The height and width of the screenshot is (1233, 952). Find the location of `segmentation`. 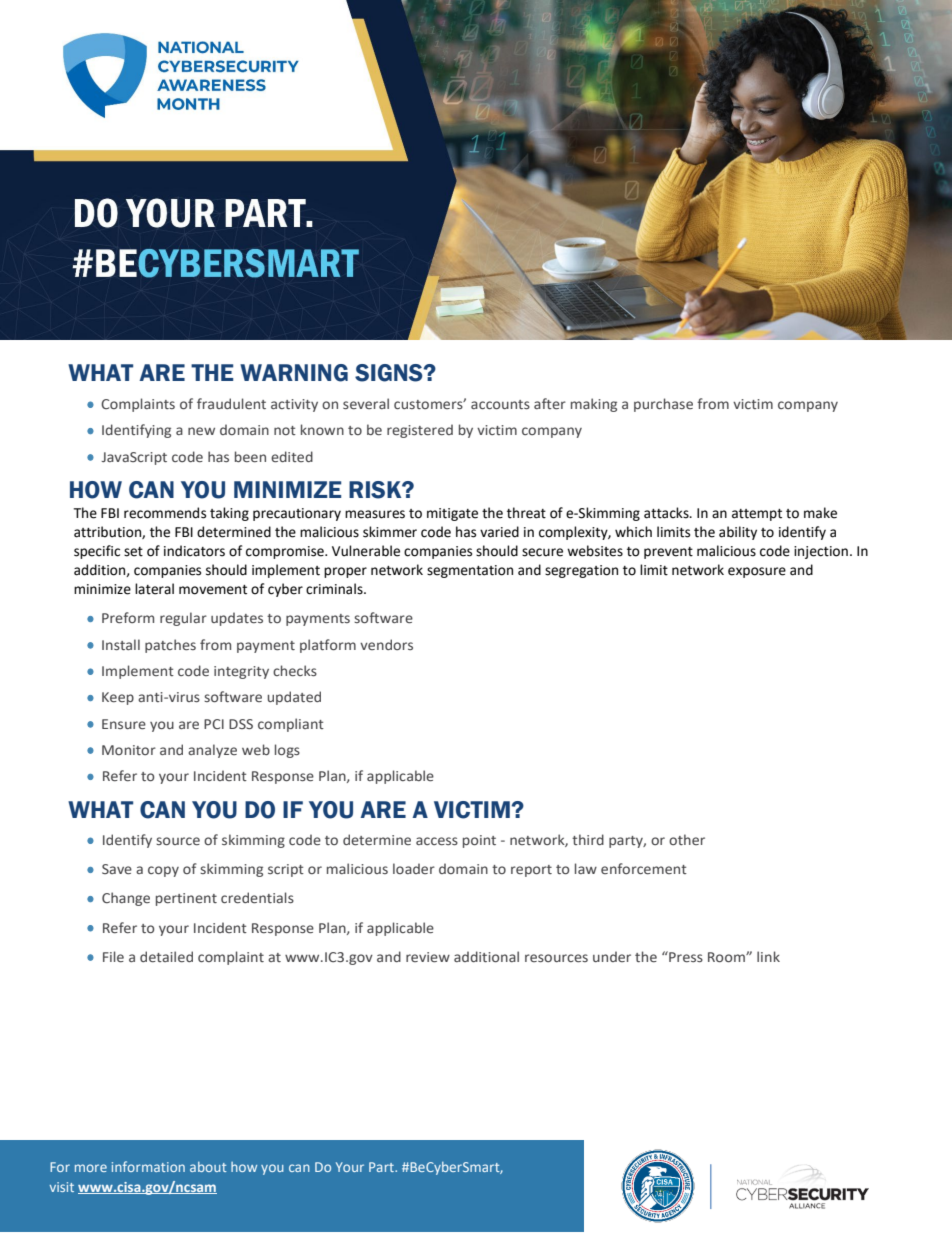

segmentation is located at coordinates (470, 571).
